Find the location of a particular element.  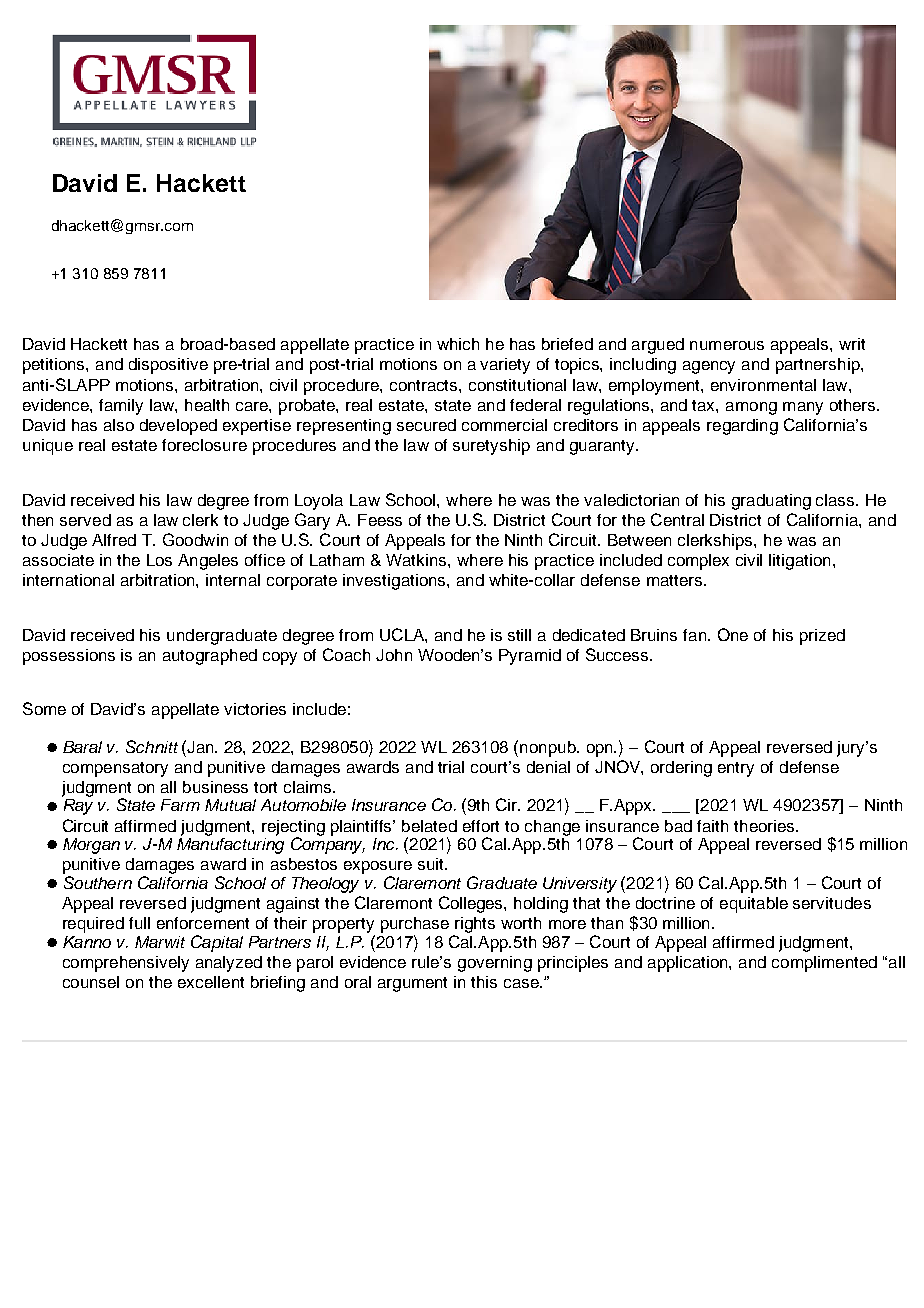

comprehensively is located at coordinates (126, 964).
